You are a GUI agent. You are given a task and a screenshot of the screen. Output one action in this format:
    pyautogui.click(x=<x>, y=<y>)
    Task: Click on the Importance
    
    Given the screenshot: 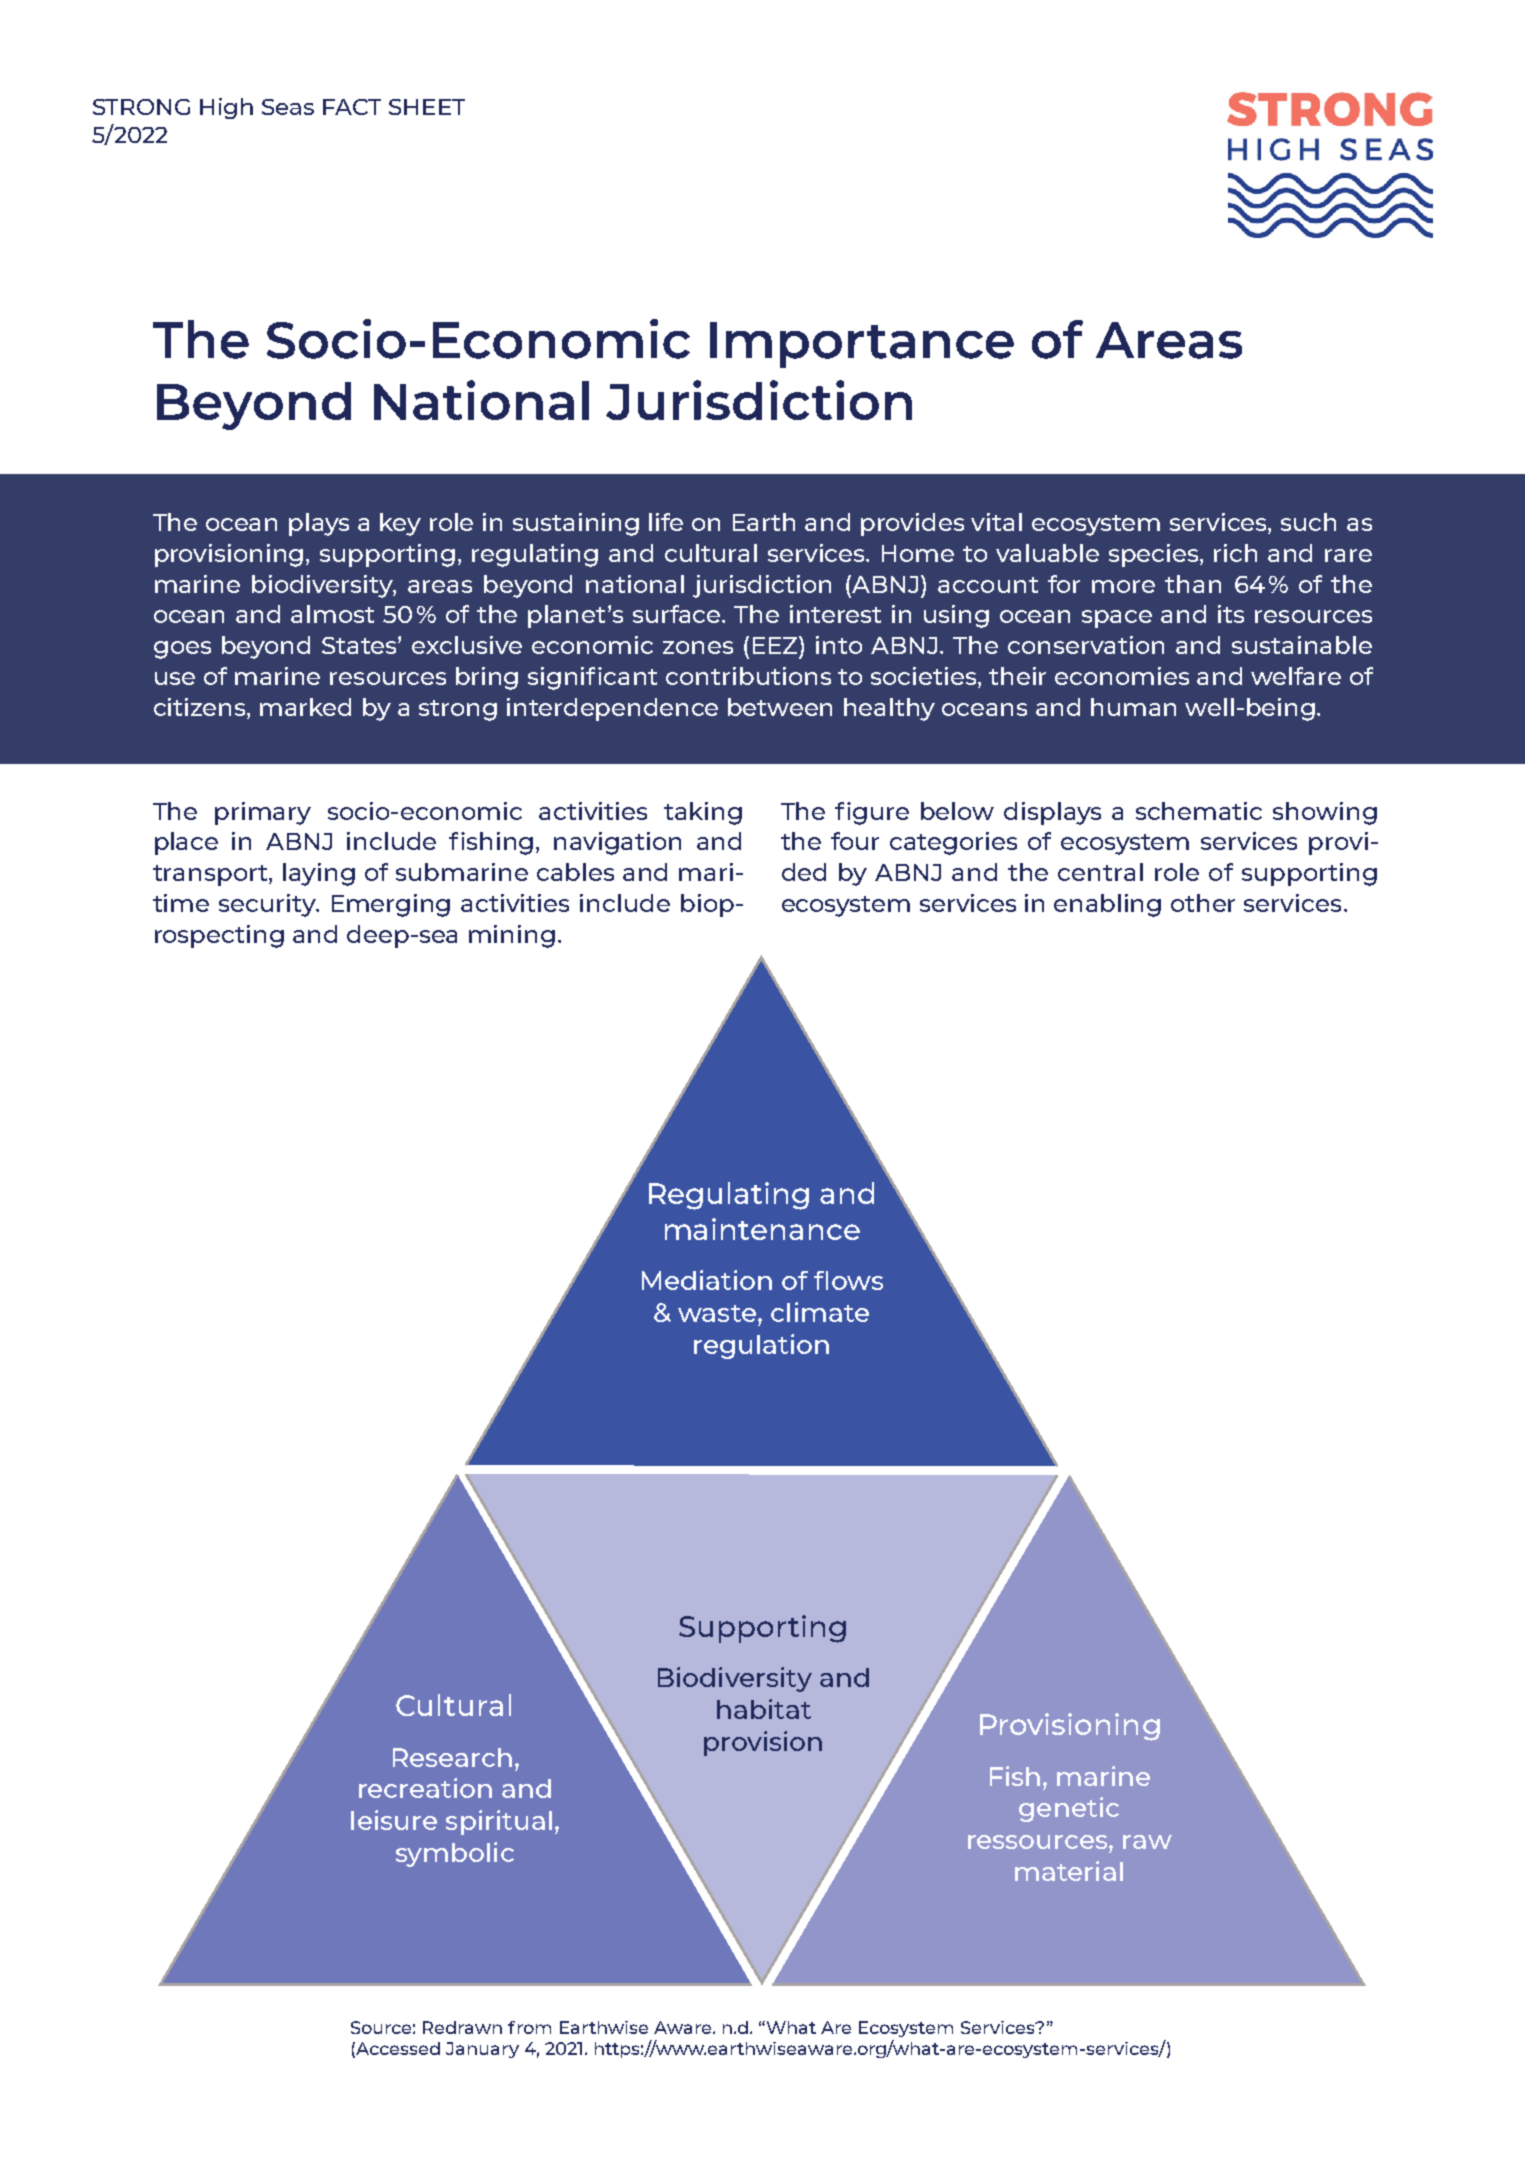 What is the action you would take?
    pyautogui.click(x=862, y=345)
